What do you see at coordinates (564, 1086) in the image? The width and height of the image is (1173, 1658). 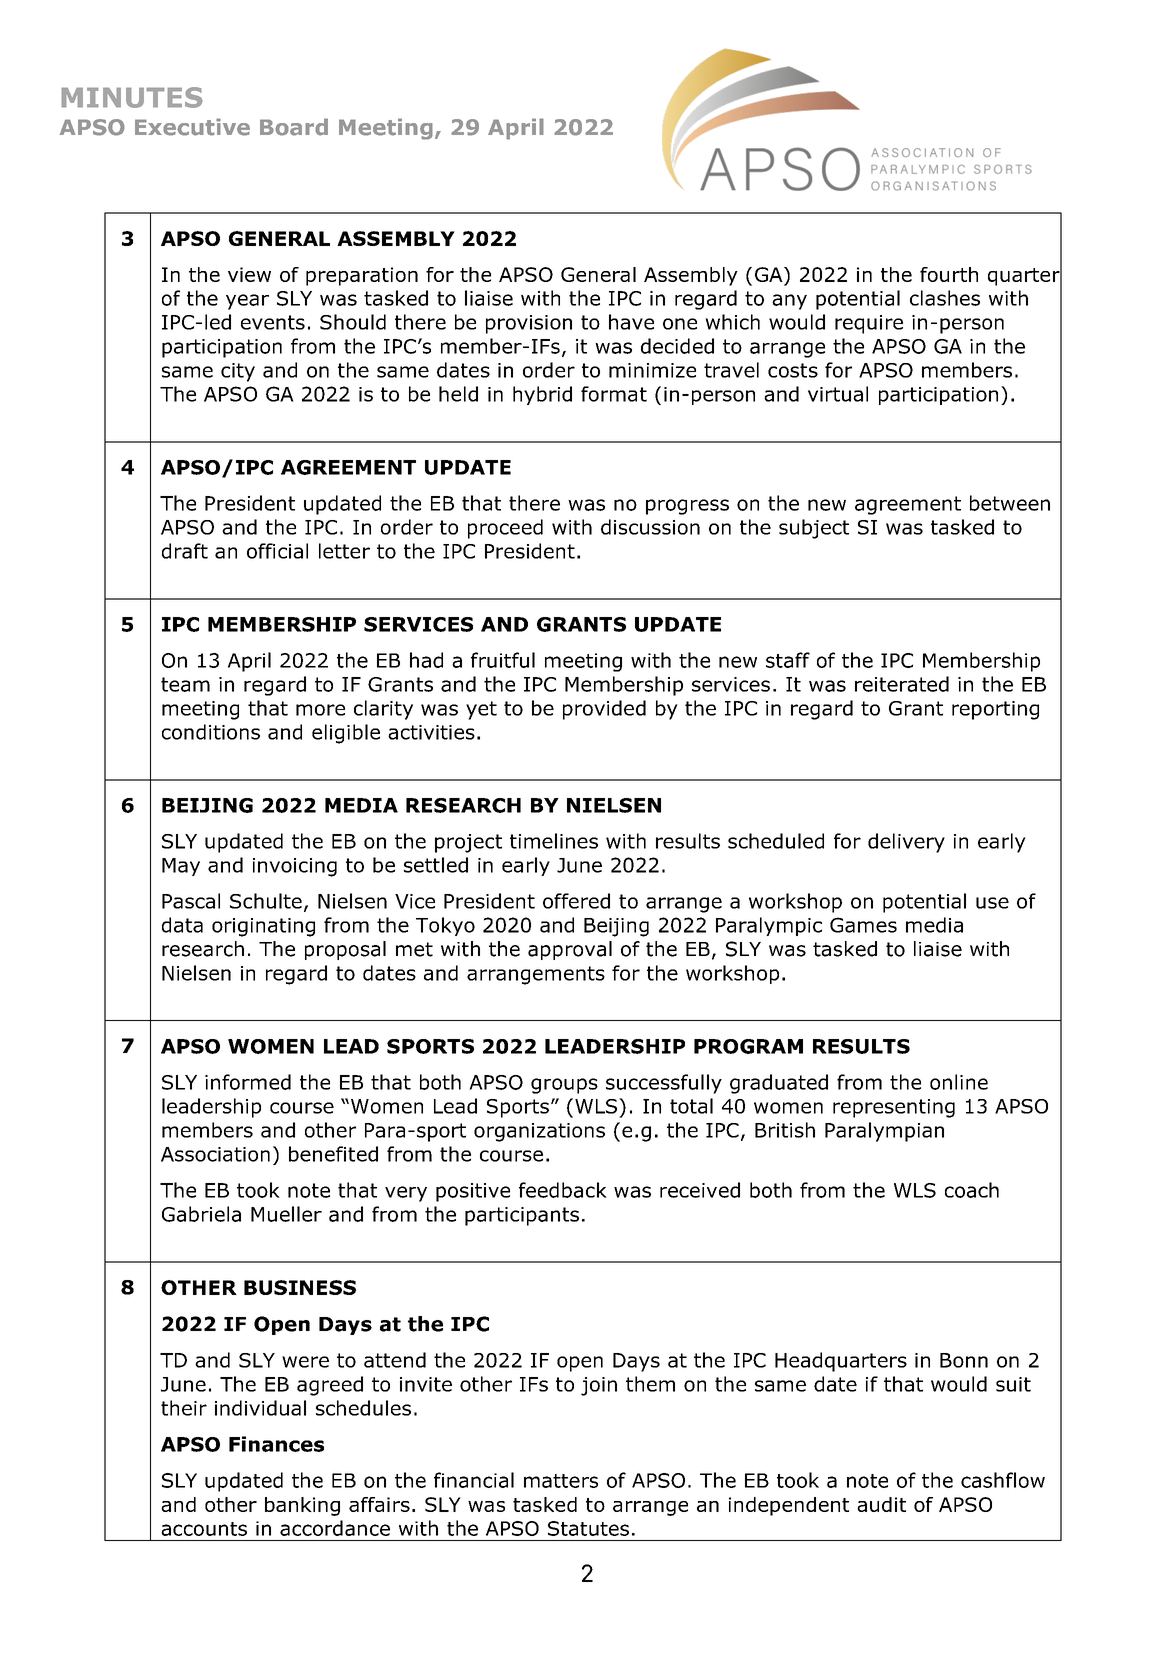 I see `groups` at bounding box center [564, 1086].
